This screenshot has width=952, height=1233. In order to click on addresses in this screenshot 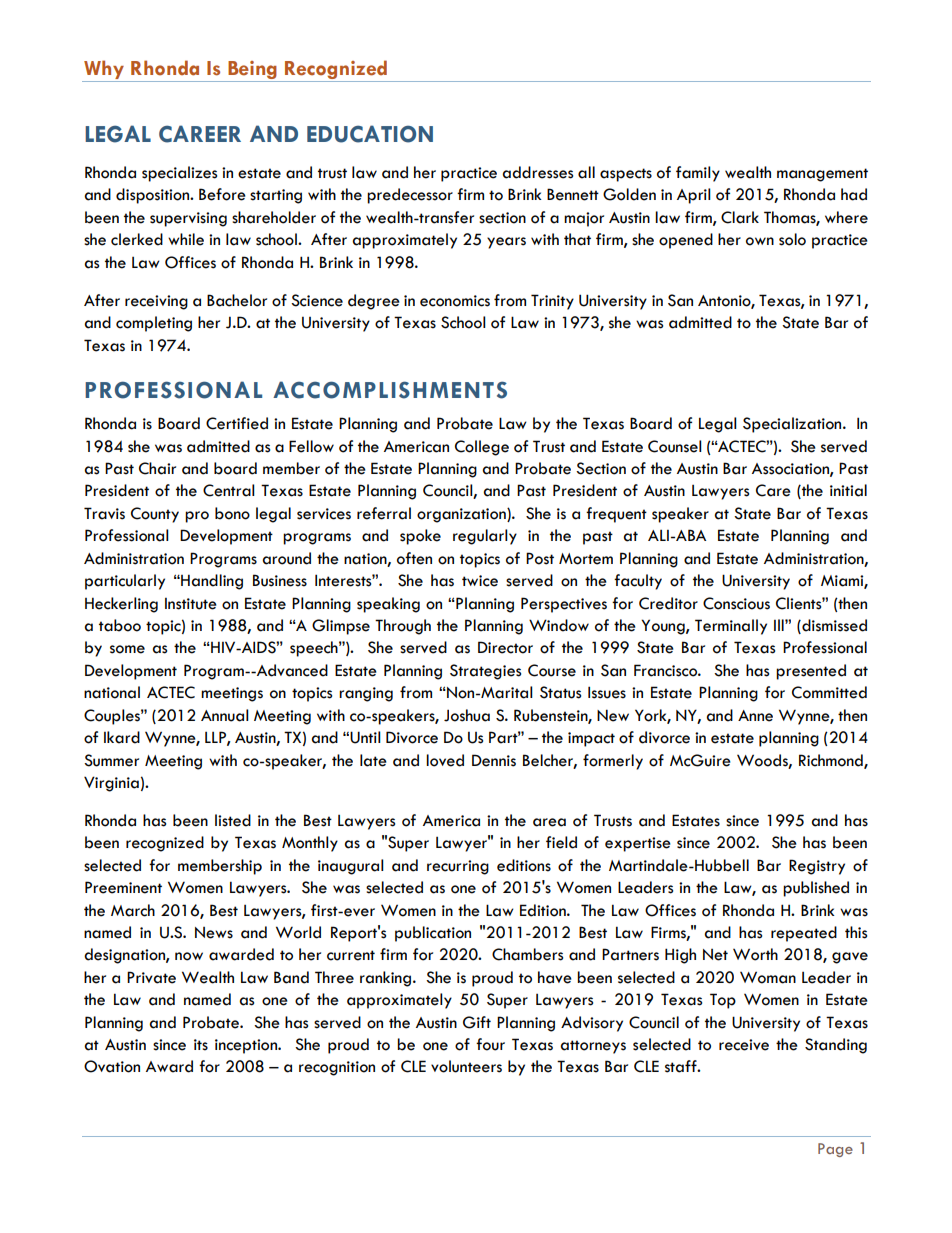, I will do `click(537, 172)`.
